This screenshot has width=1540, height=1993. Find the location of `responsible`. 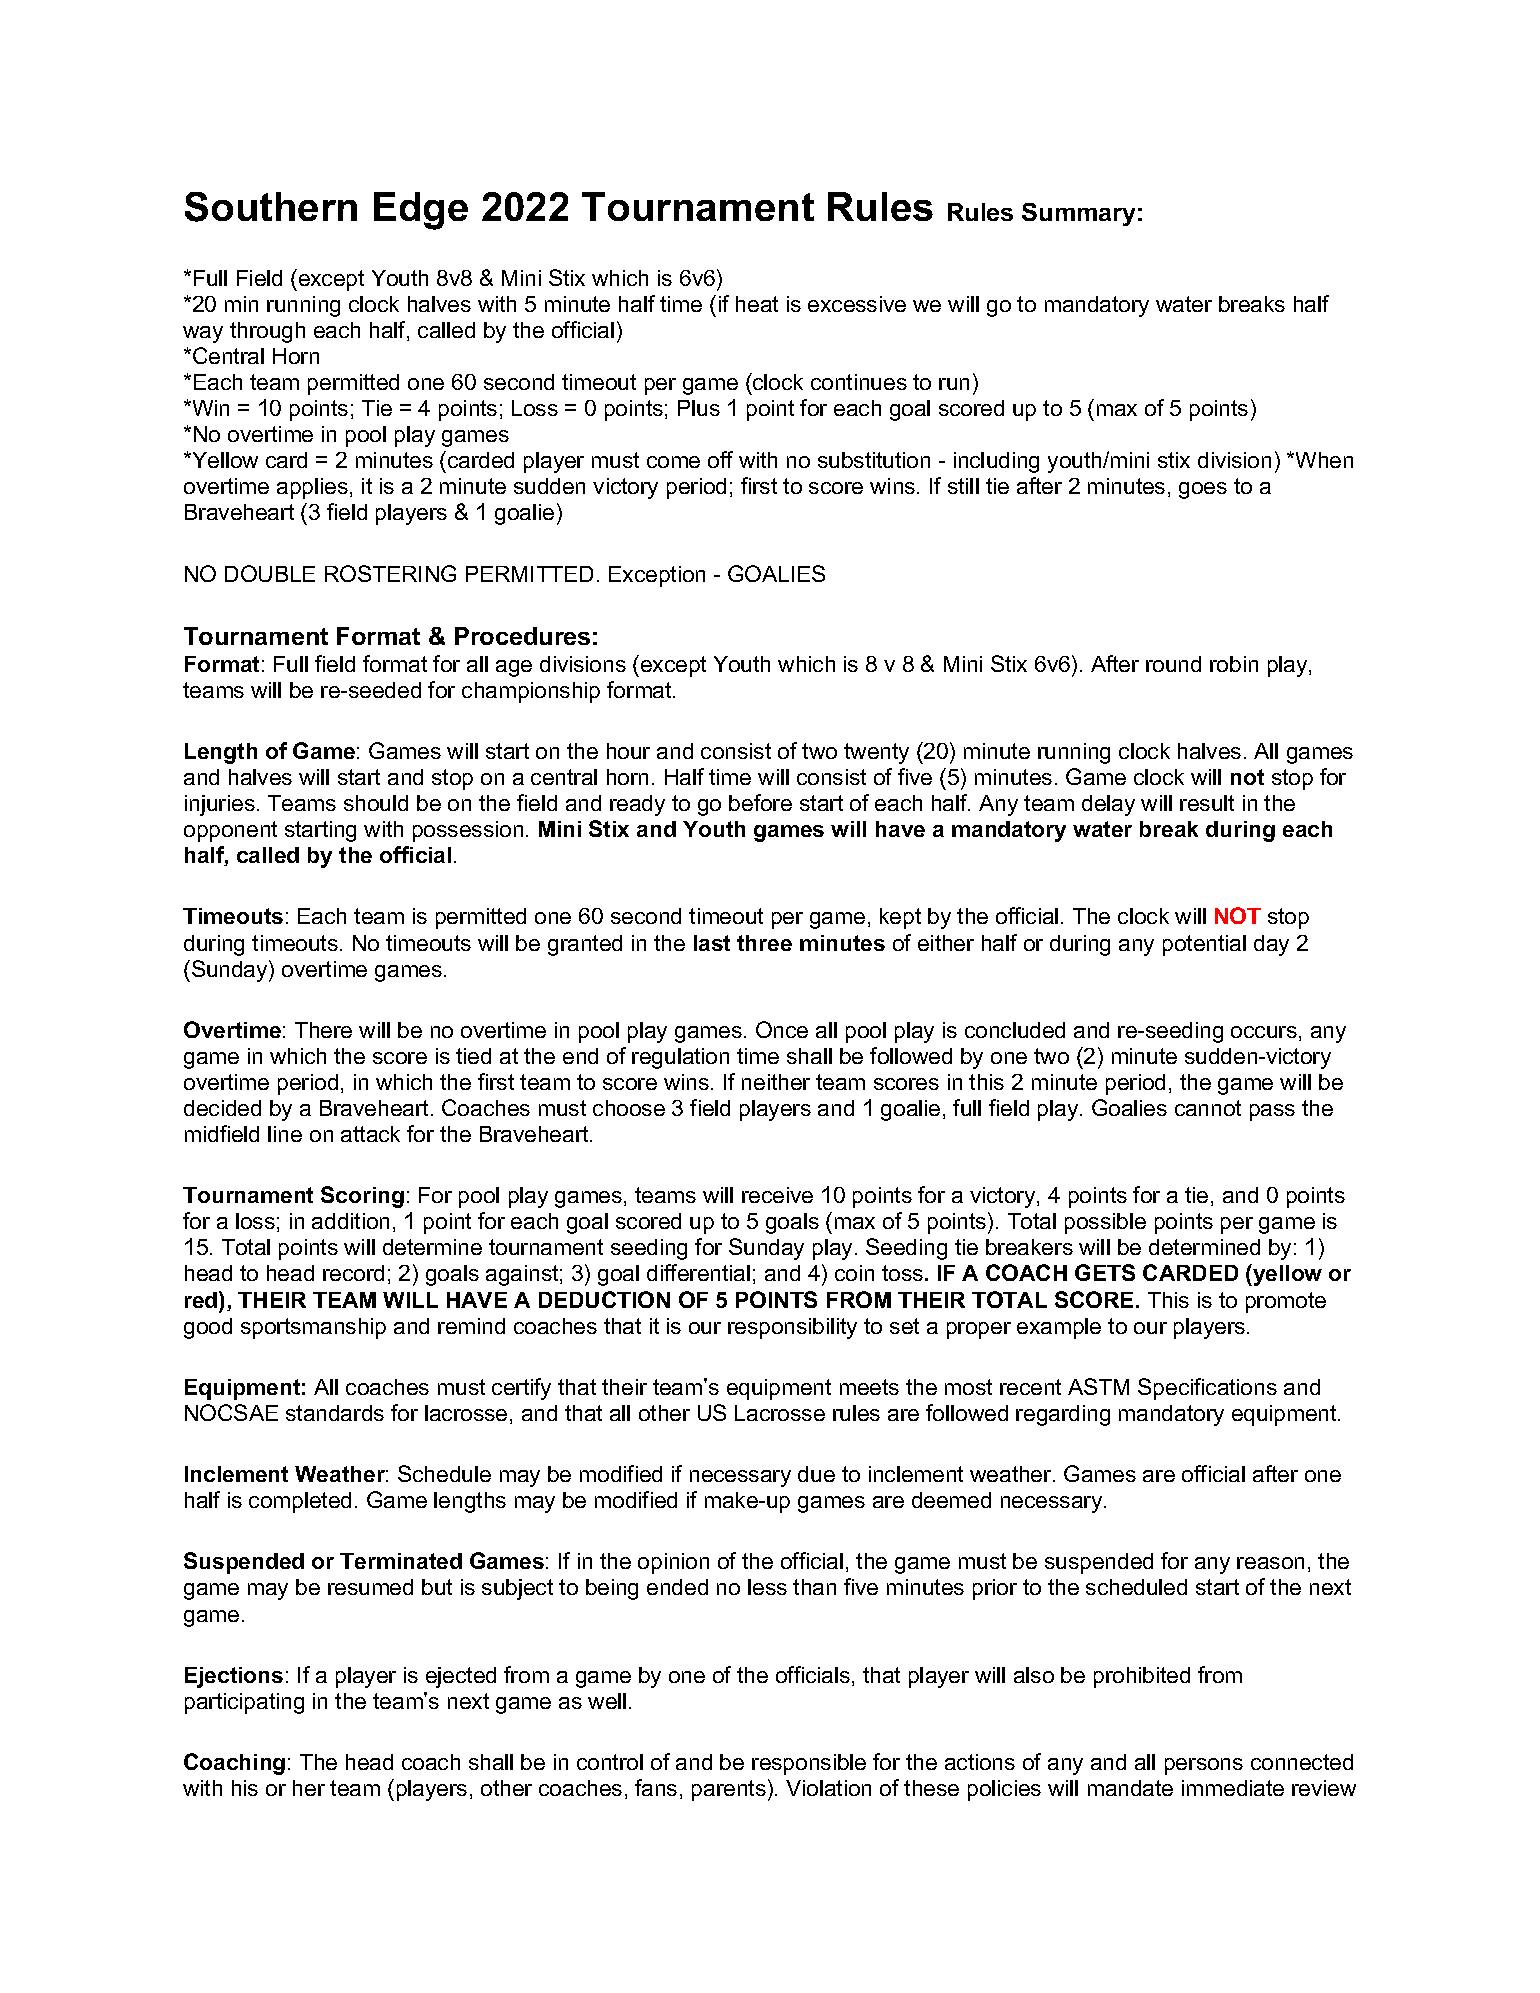

responsible is located at coordinates (809, 1764).
